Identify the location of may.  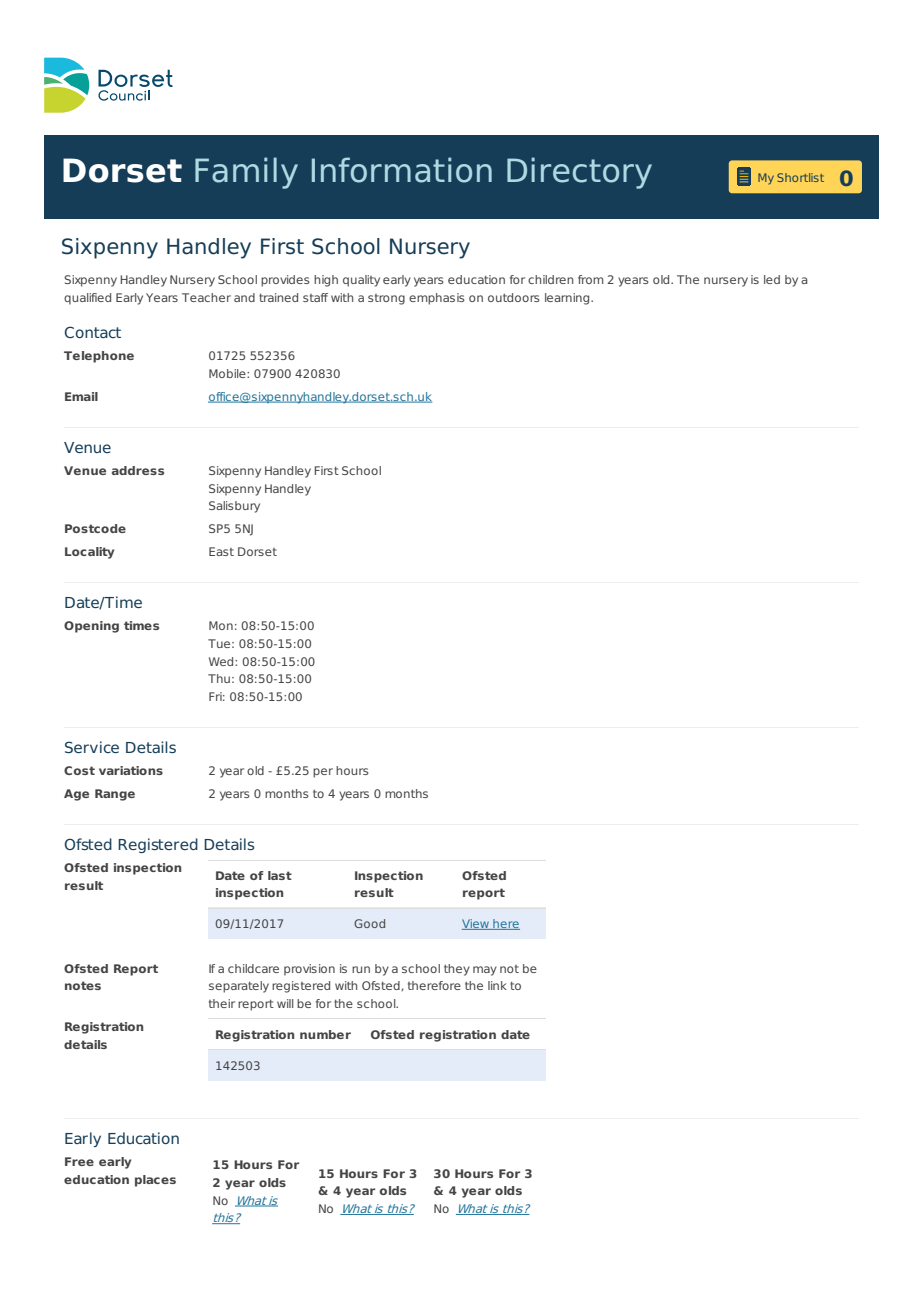
(485, 971).
